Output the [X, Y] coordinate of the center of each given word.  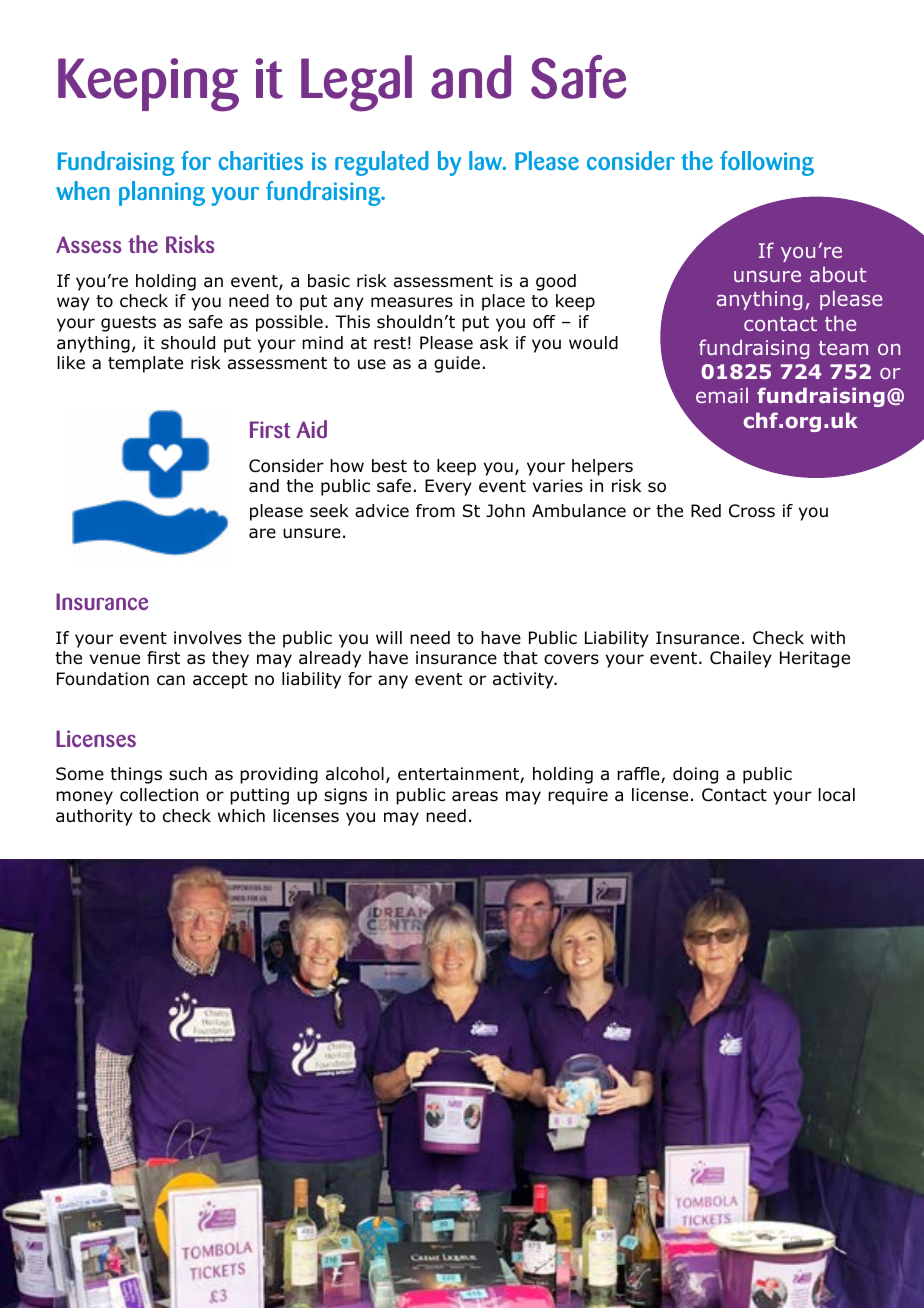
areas [475, 796]
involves [208, 638]
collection [159, 795]
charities [260, 160]
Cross [752, 511]
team [843, 348]
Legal [356, 83]
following [767, 163]
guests [128, 324]
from [435, 511]
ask [494, 343]
